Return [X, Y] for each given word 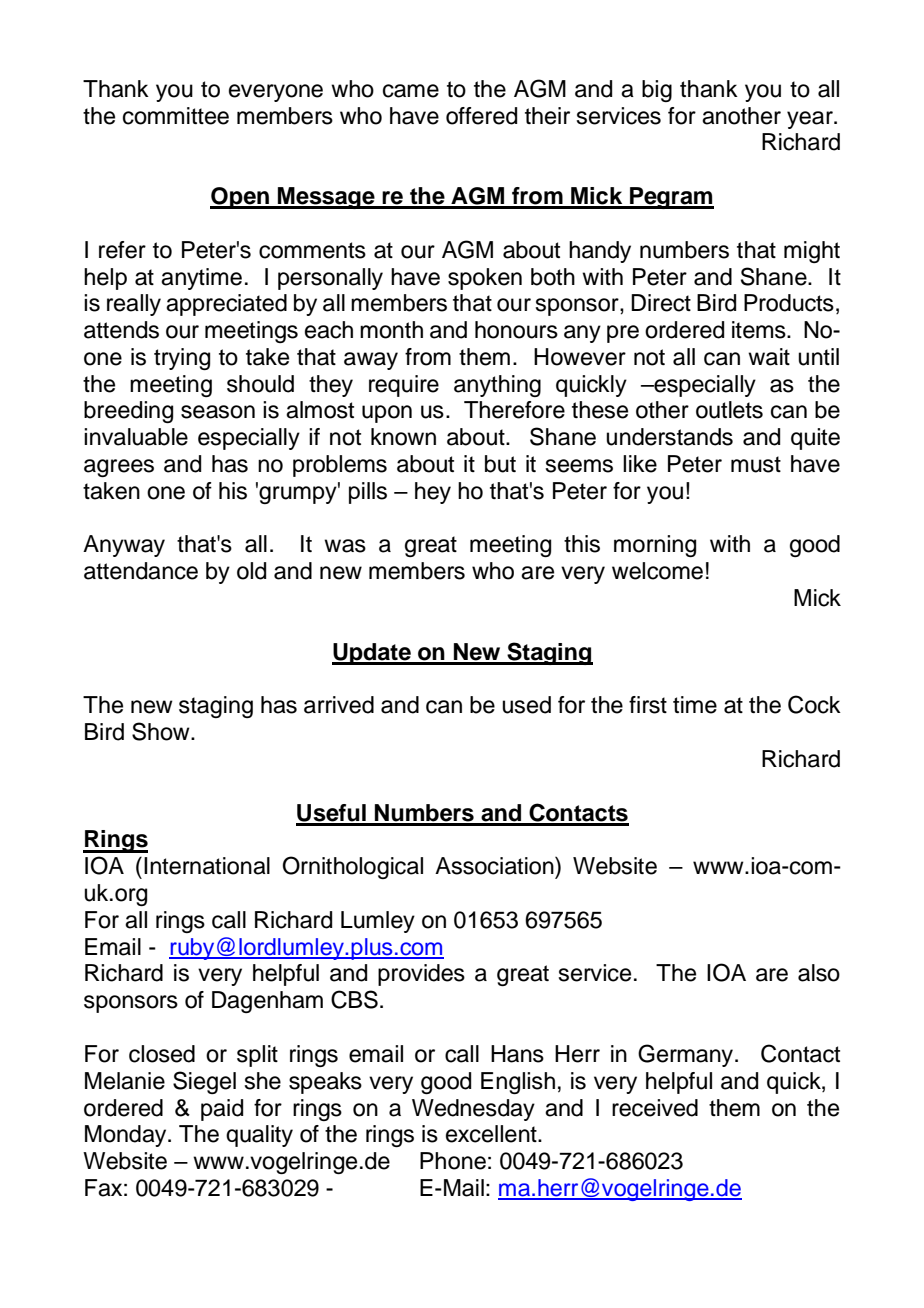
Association [495, 866]
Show [162, 731]
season [218, 412]
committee [176, 116]
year [811, 120]
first [648, 705]
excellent [492, 1134]
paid [222, 1110]
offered [481, 116]
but [500, 464]
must [756, 464]
